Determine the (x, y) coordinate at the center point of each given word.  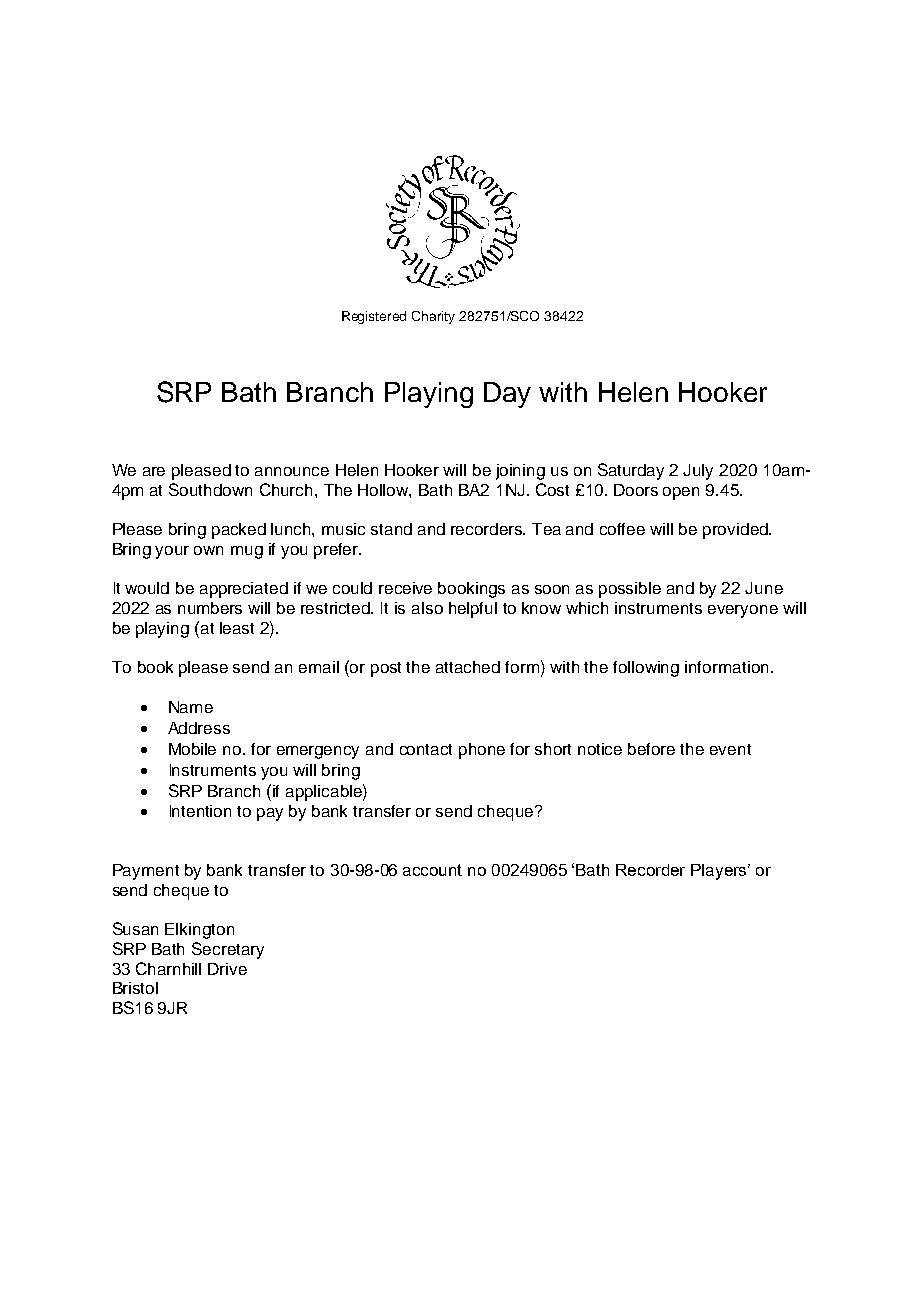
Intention (200, 811)
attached (468, 667)
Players (720, 872)
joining (520, 472)
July (698, 472)
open (681, 493)
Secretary (228, 950)
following (646, 669)
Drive (227, 969)
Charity (433, 317)
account (432, 870)
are (154, 471)
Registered (374, 317)
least (237, 628)
